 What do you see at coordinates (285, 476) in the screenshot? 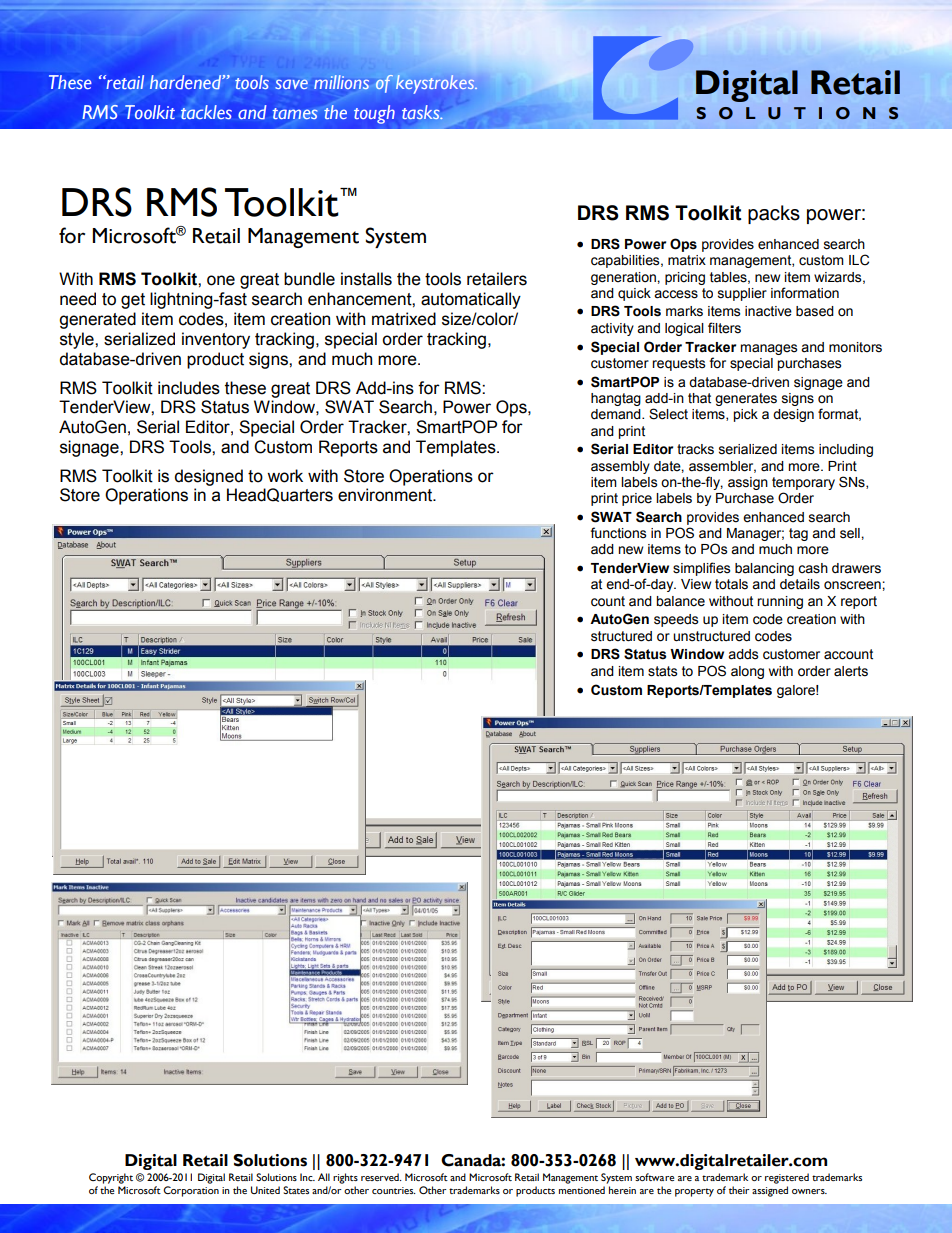
I see `work` at bounding box center [285, 476].
